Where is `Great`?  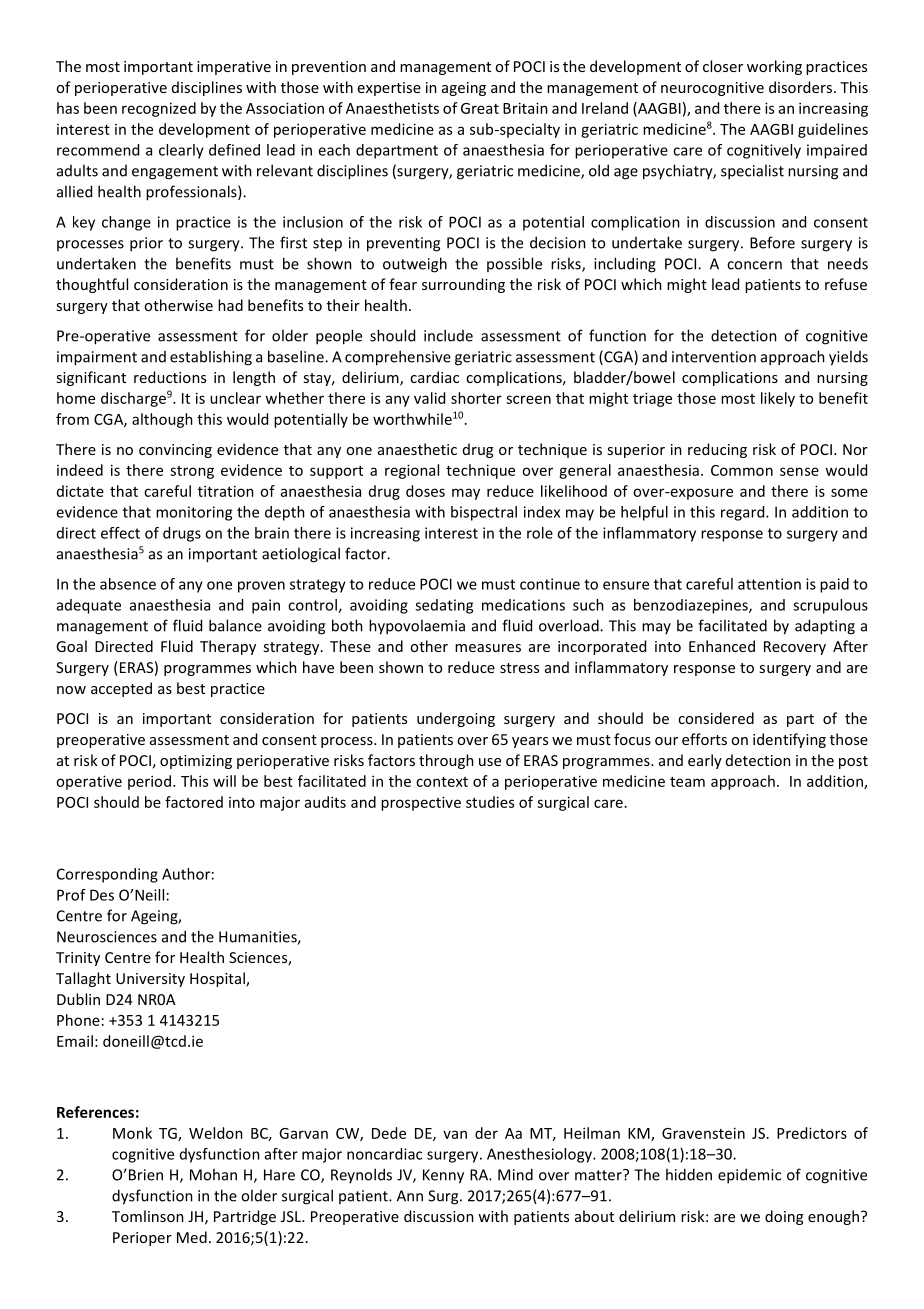
Great is located at coordinates (480, 108).
